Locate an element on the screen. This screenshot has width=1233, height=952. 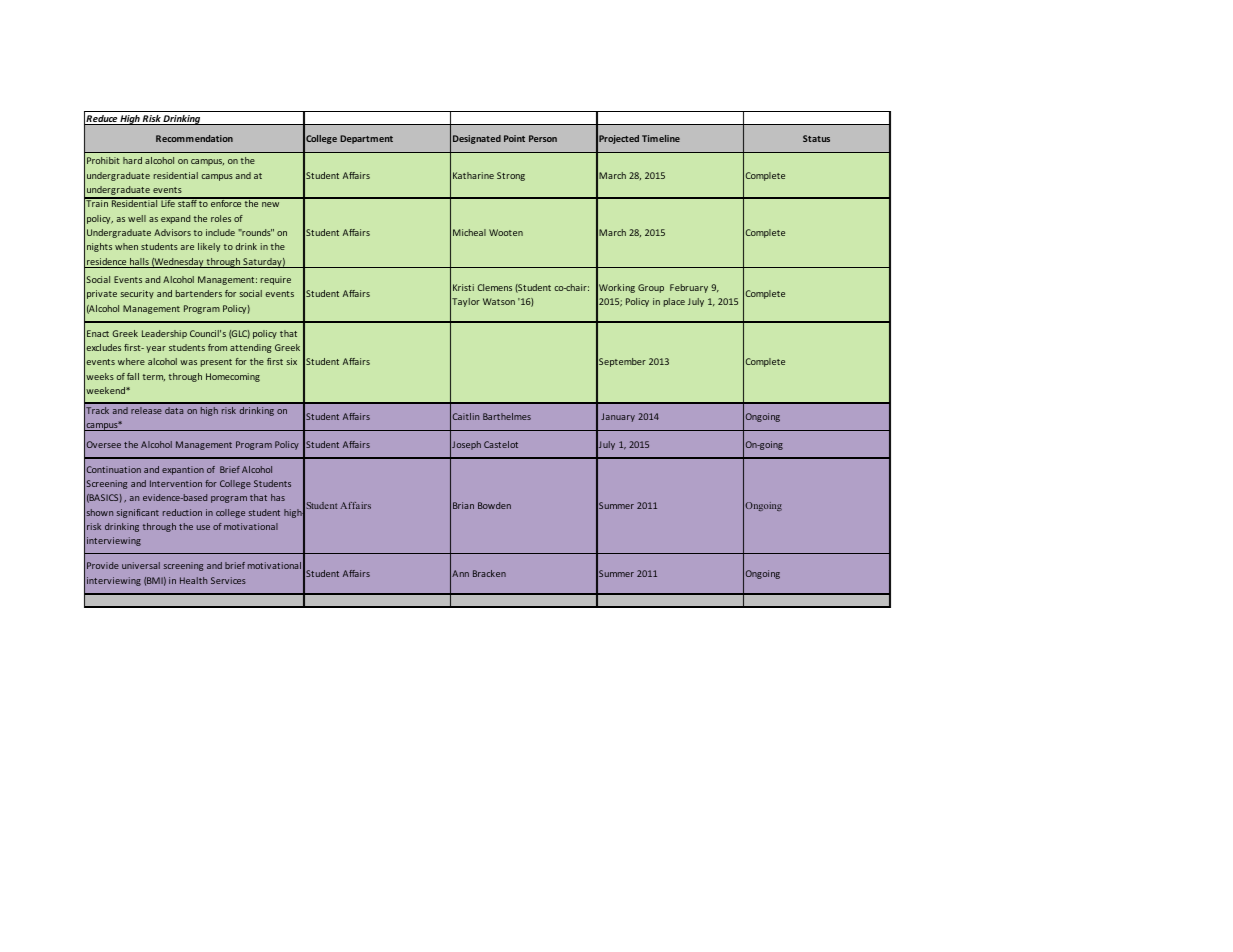
Bracken is located at coordinates (489, 573).
